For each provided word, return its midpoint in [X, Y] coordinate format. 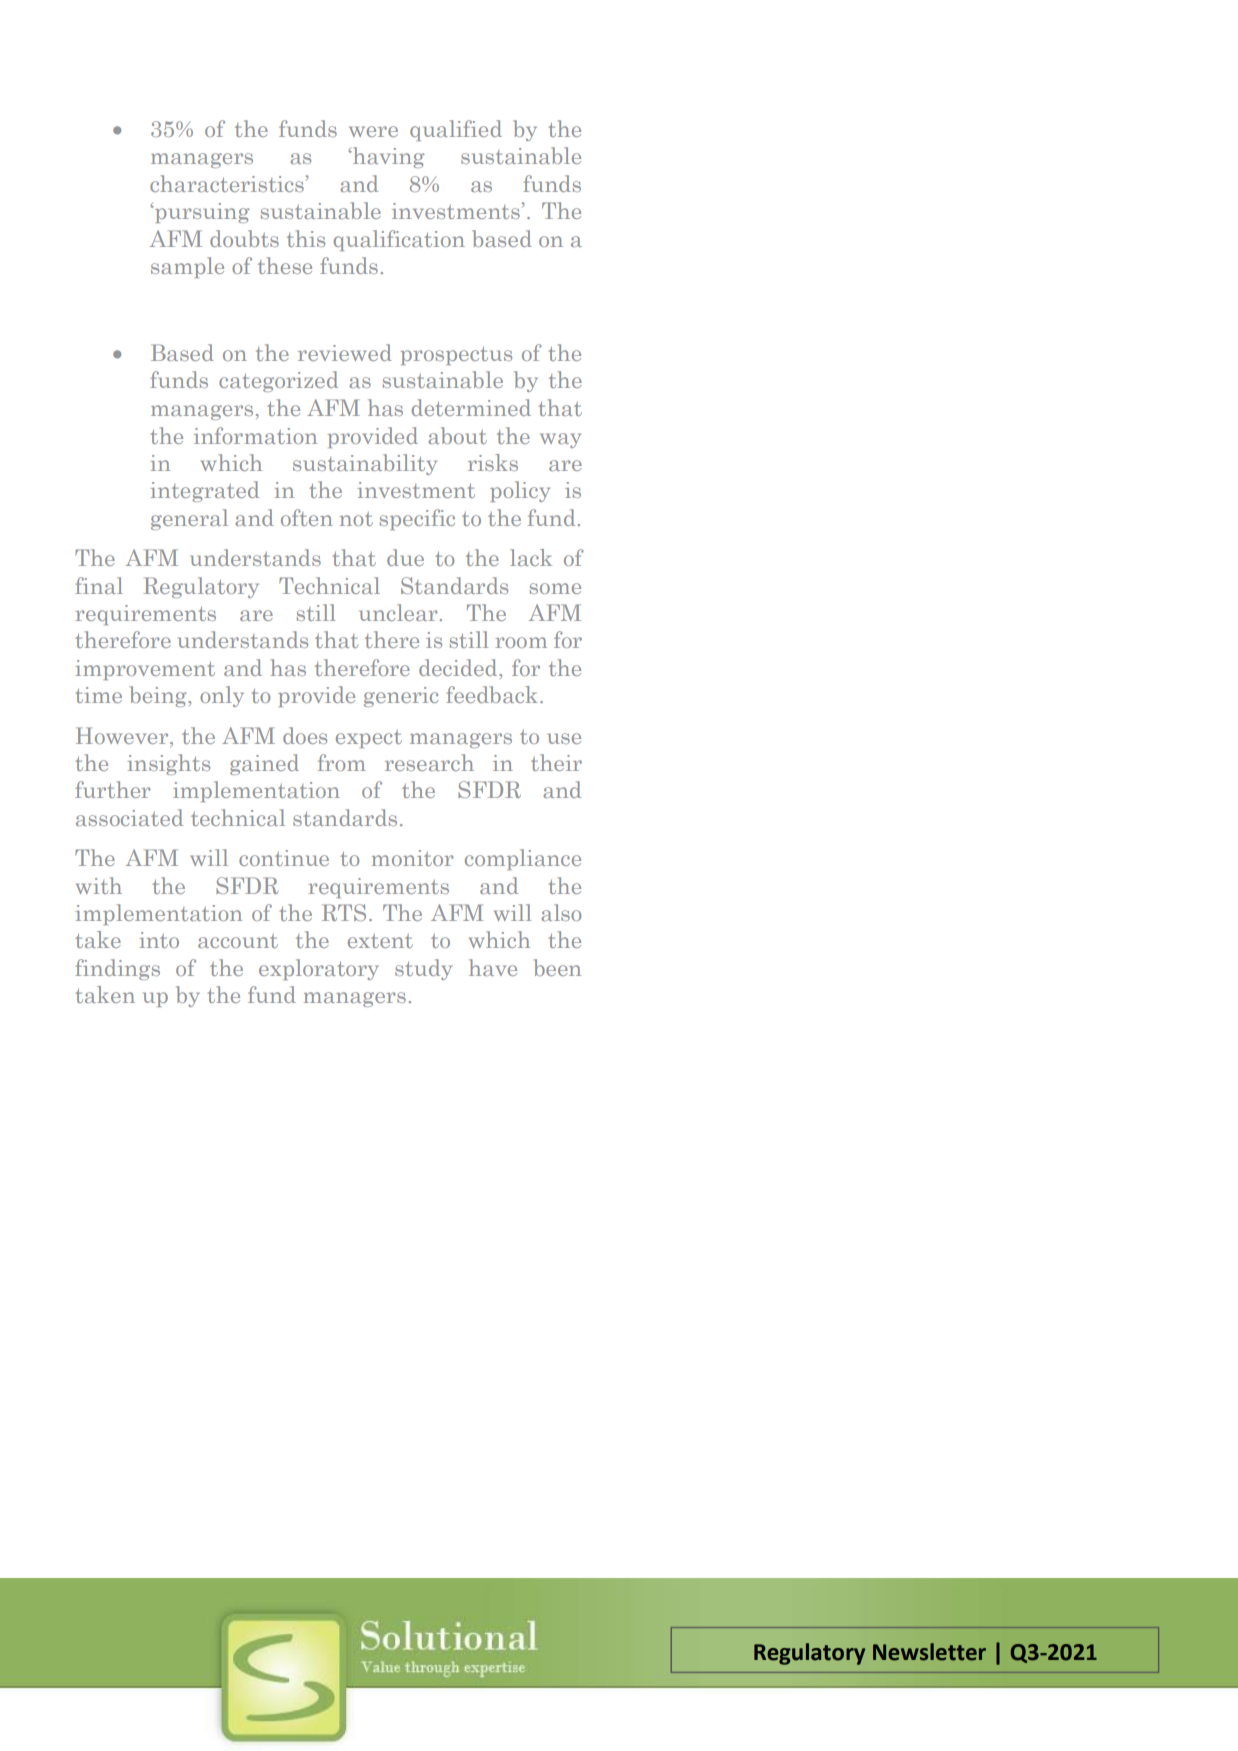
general [189, 519]
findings [117, 969]
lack [531, 557]
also [561, 912]
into [159, 940]
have [493, 967]
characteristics [228, 183]
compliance [523, 859]
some [555, 588]
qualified [456, 130]
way [560, 440]
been [557, 967]
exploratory [319, 969]
